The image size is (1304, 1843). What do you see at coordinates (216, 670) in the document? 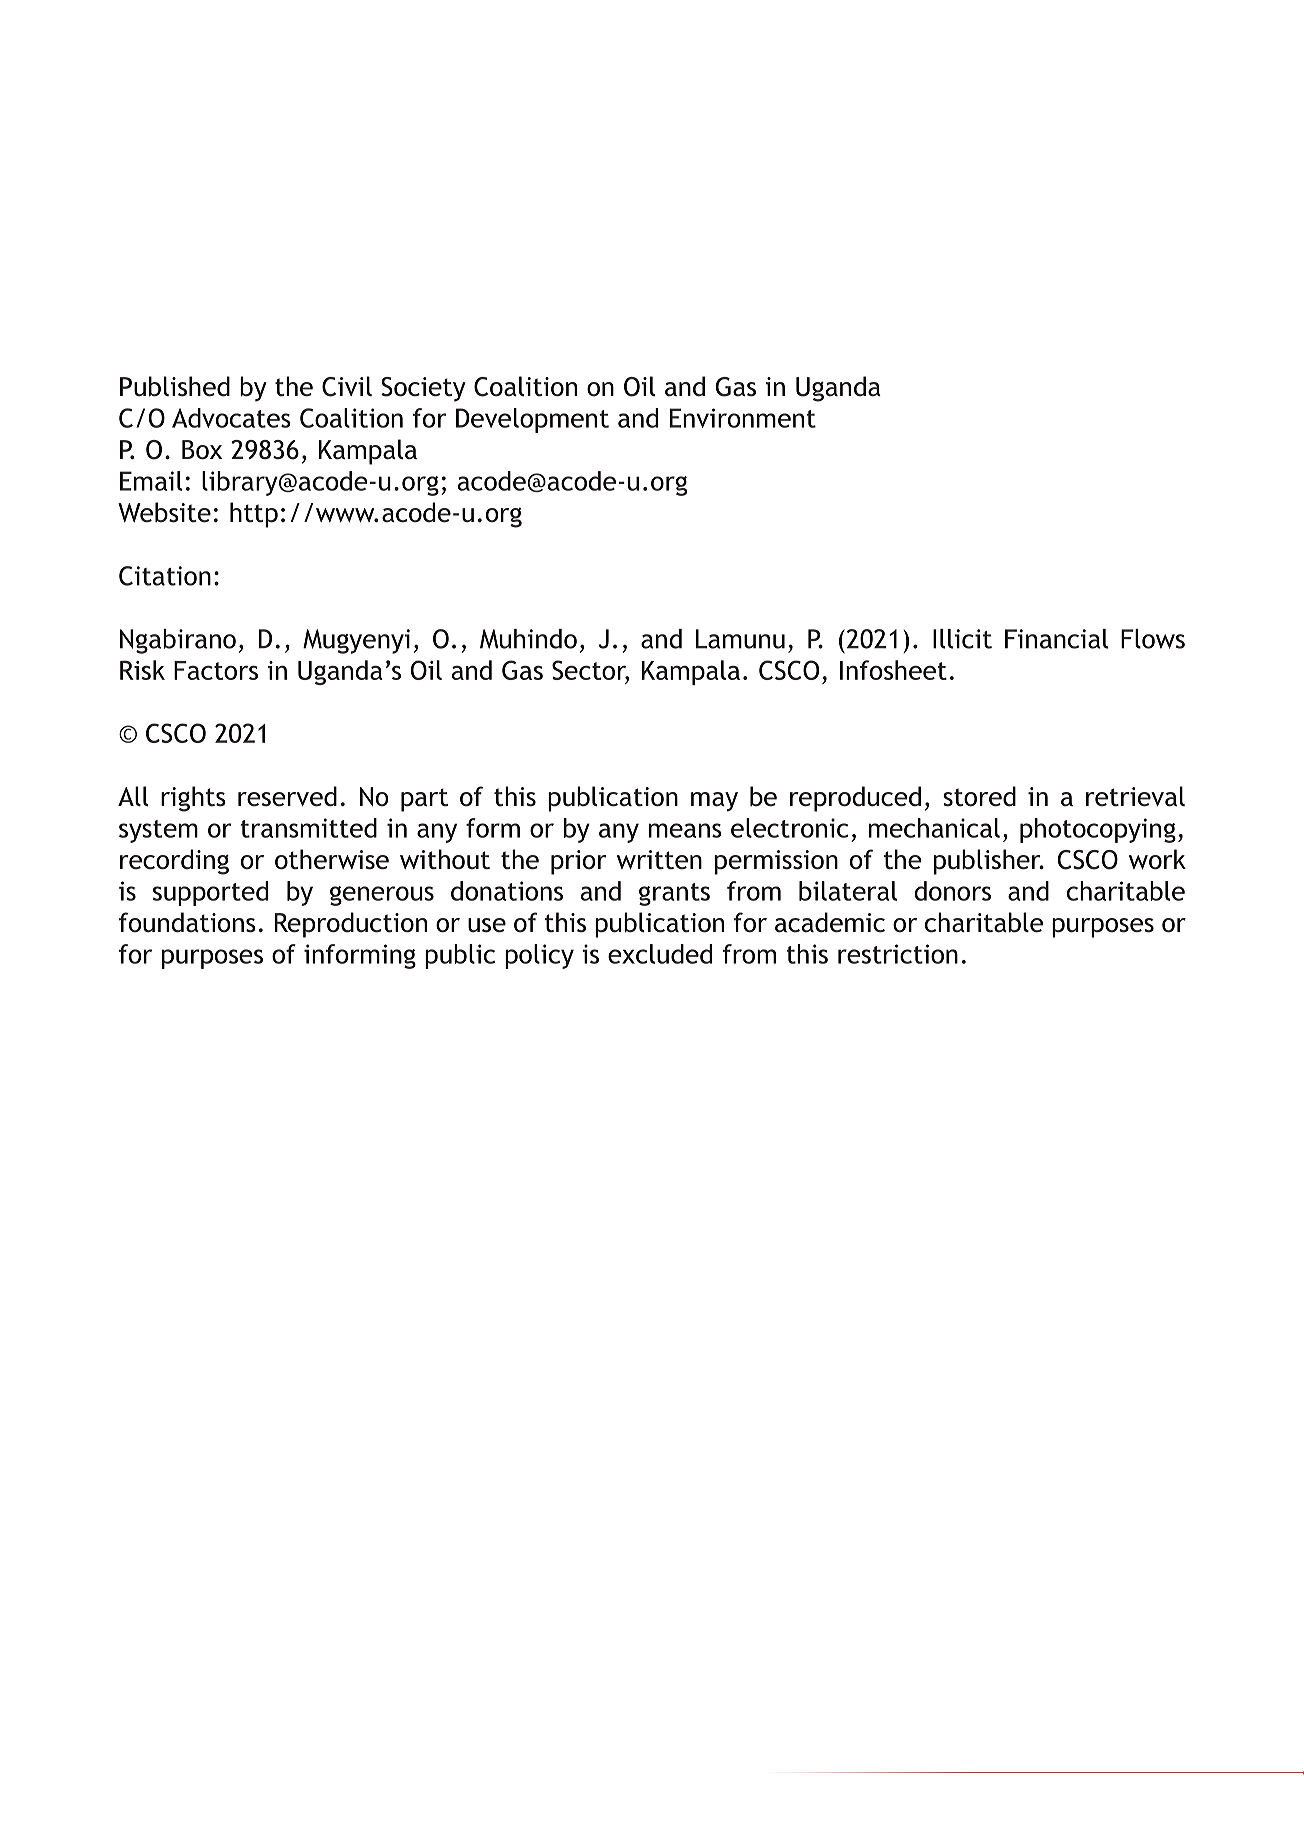
I see `Factors` at bounding box center [216, 670].
